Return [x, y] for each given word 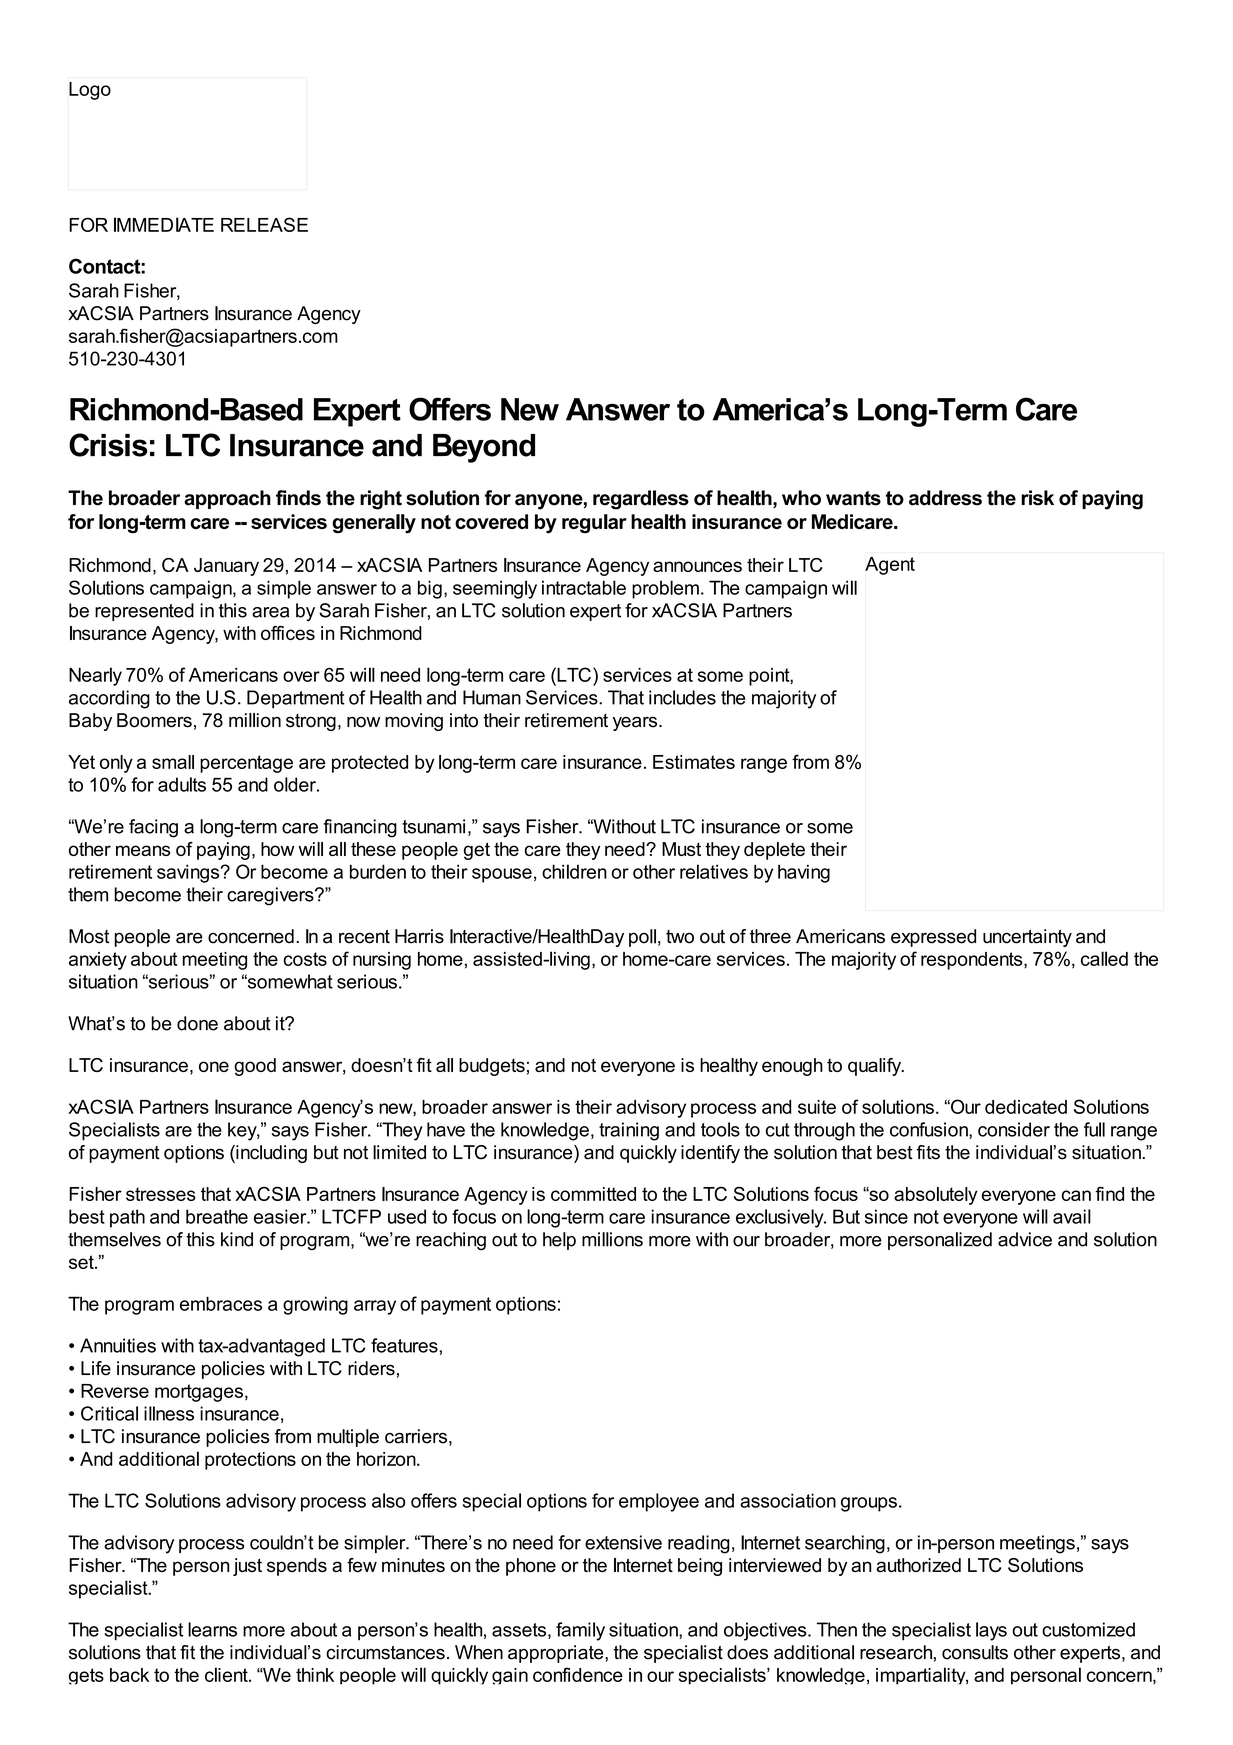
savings [189, 873]
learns [212, 1629]
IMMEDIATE [164, 224]
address [945, 498]
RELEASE [264, 224]
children [574, 871]
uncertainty [1027, 938]
